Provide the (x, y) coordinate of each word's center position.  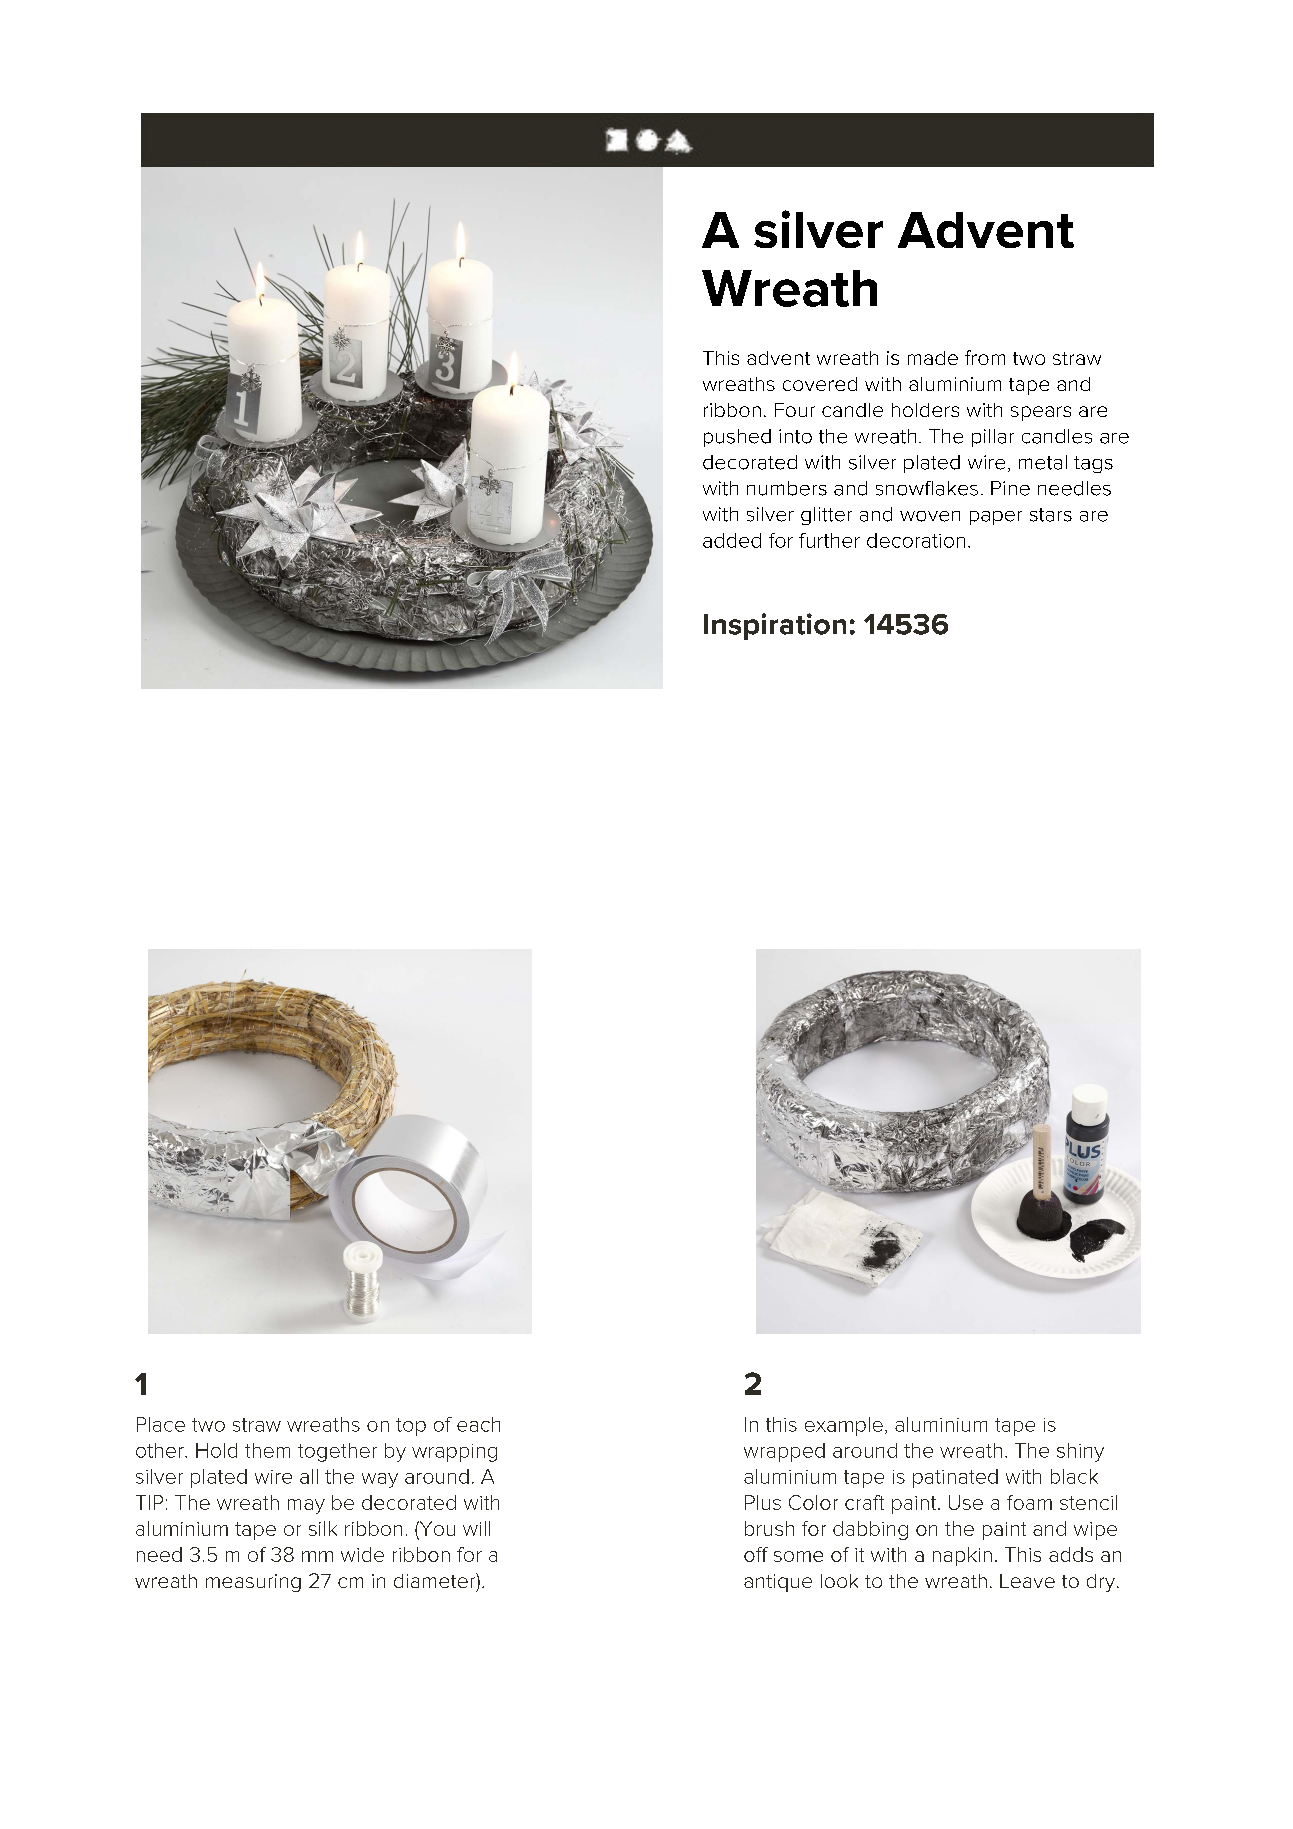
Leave (1027, 1581)
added (732, 540)
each (478, 1424)
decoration (916, 540)
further (829, 540)
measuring (253, 1583)
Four (795, 410)
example (844, 1426)
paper (996, 518)
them (267, 1450)
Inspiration (775, 626)
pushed (737, 438)
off (756, 1554)
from (985, 357)
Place (161, 1424)
